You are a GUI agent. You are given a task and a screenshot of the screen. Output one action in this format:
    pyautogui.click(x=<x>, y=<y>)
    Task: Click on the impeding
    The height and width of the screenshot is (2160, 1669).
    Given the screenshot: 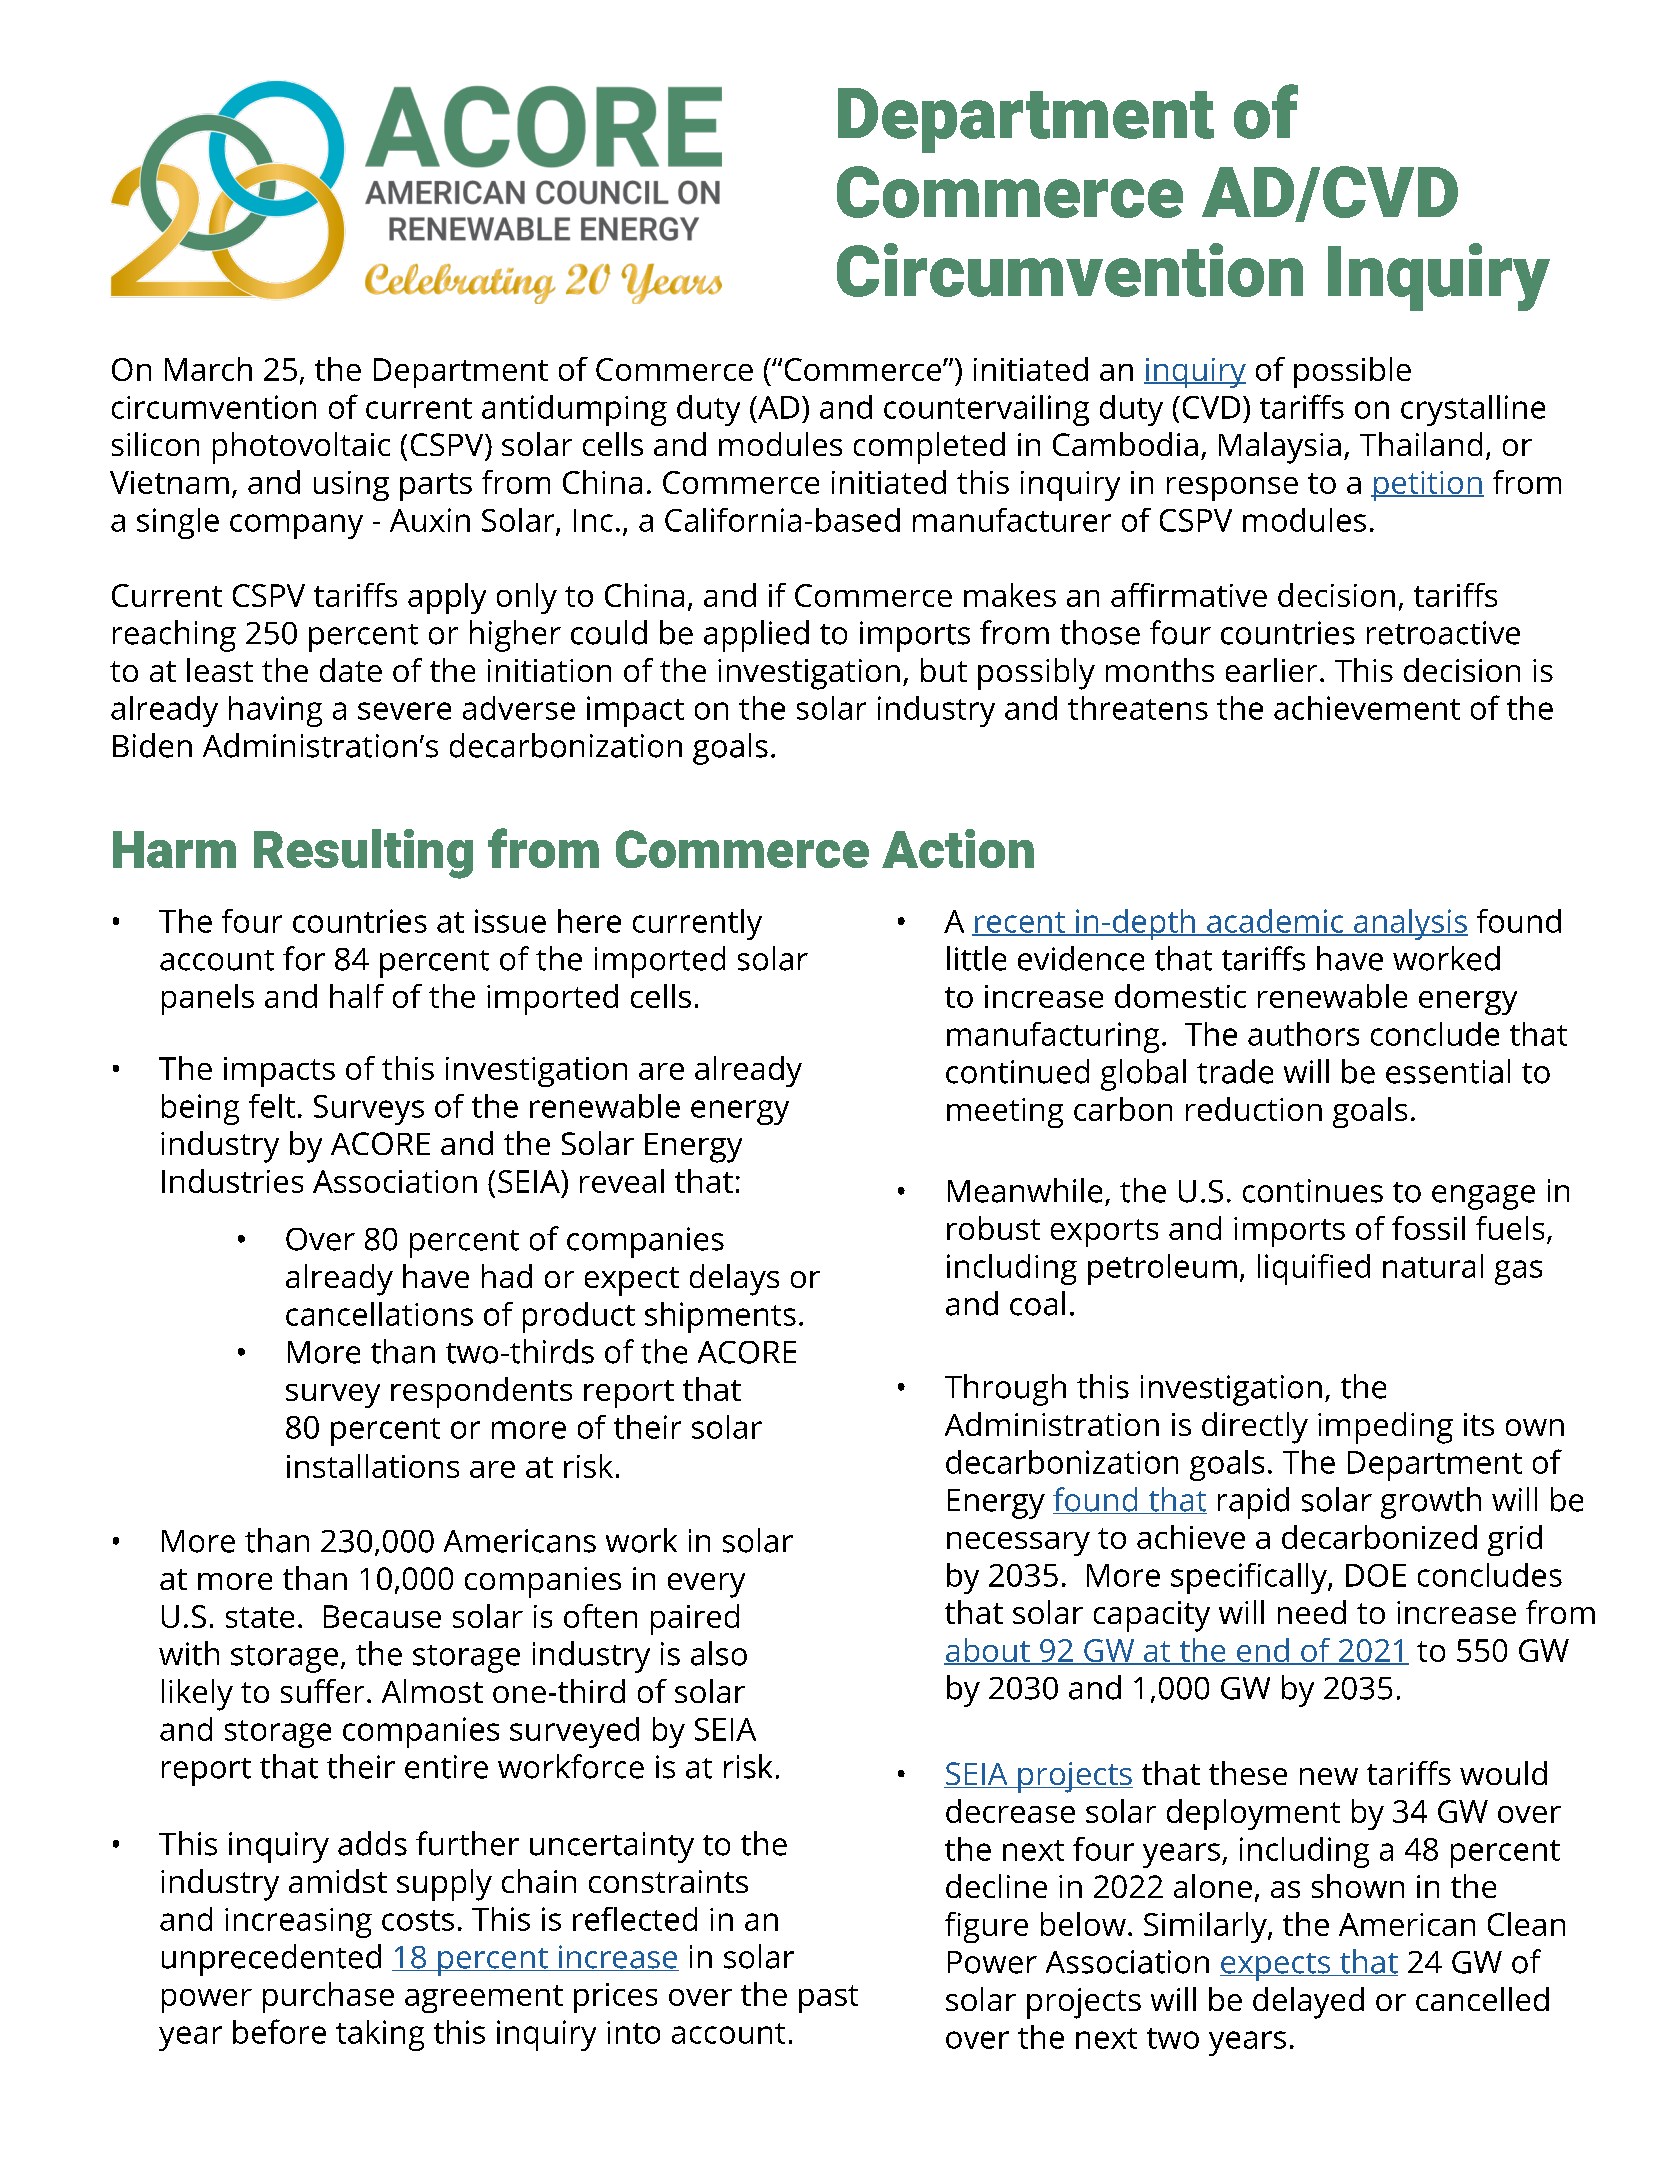 What is the action you would take?
    pyautogui.click(x=1385, y=1428)
